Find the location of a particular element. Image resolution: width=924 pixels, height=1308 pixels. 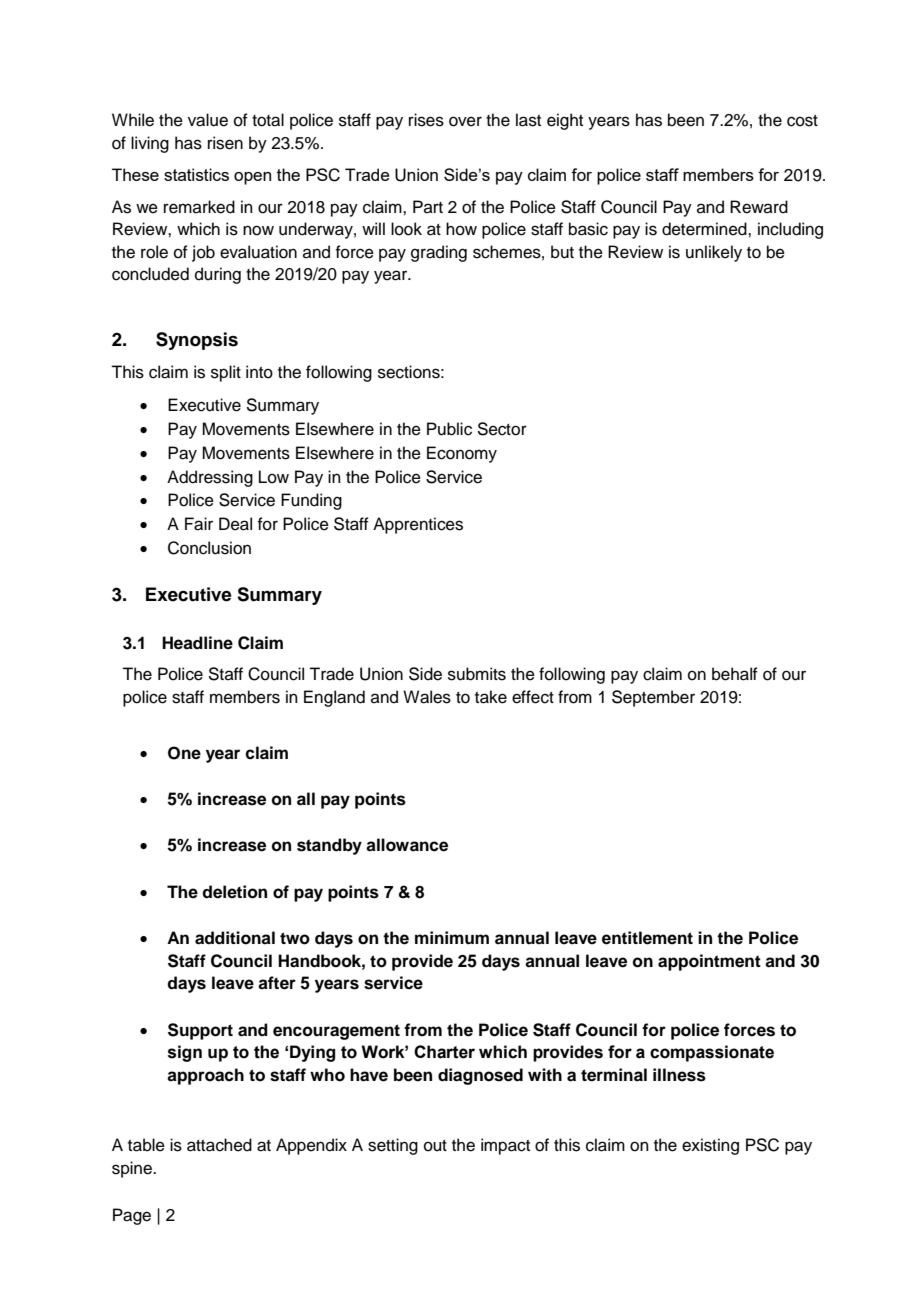

Conclusion is located at coordinates (209, 548).
